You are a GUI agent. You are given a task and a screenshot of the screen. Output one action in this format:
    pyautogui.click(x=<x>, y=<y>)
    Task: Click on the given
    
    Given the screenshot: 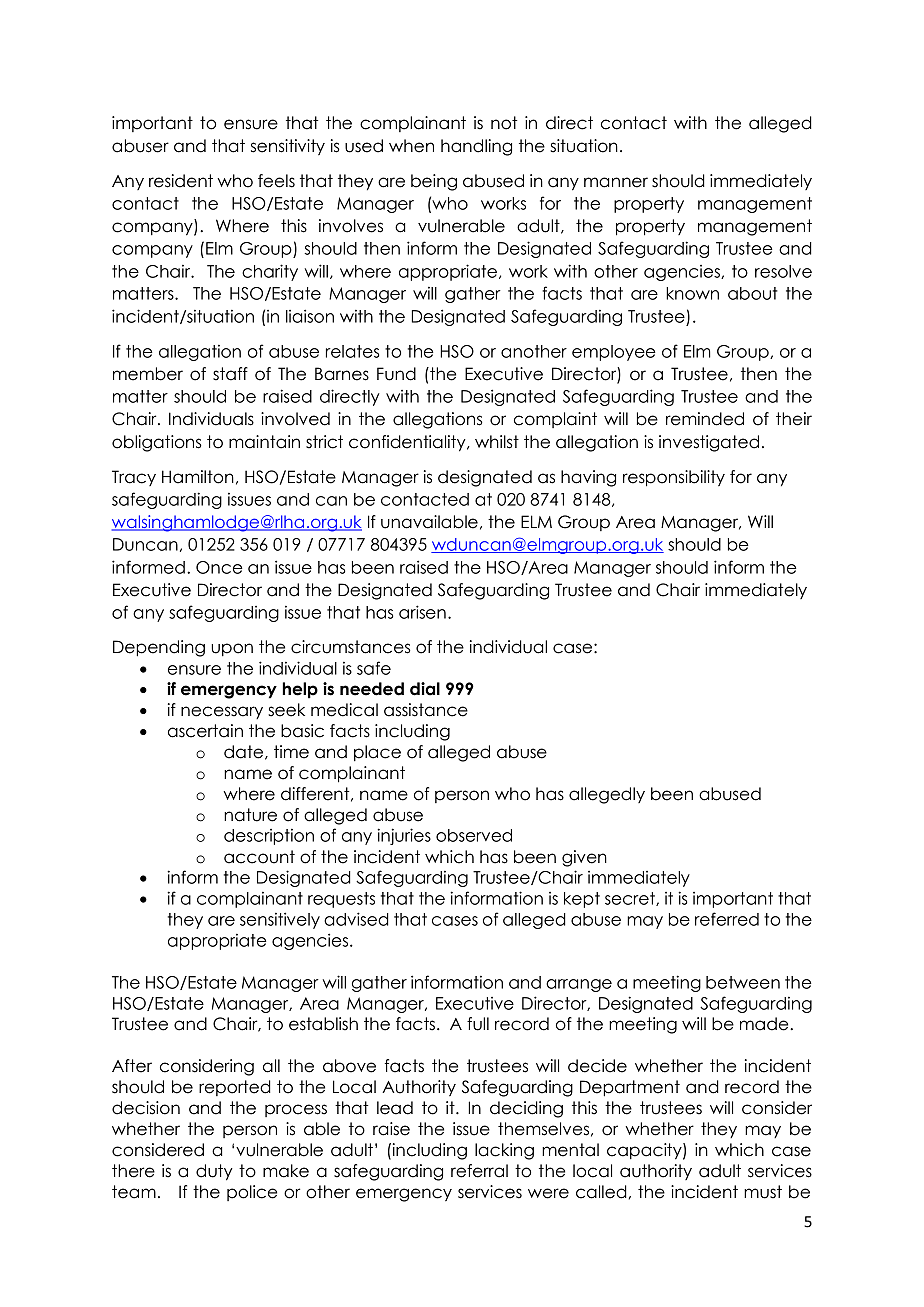 What is the action you would take?
    pyautogui.click(x=584, y=858)
